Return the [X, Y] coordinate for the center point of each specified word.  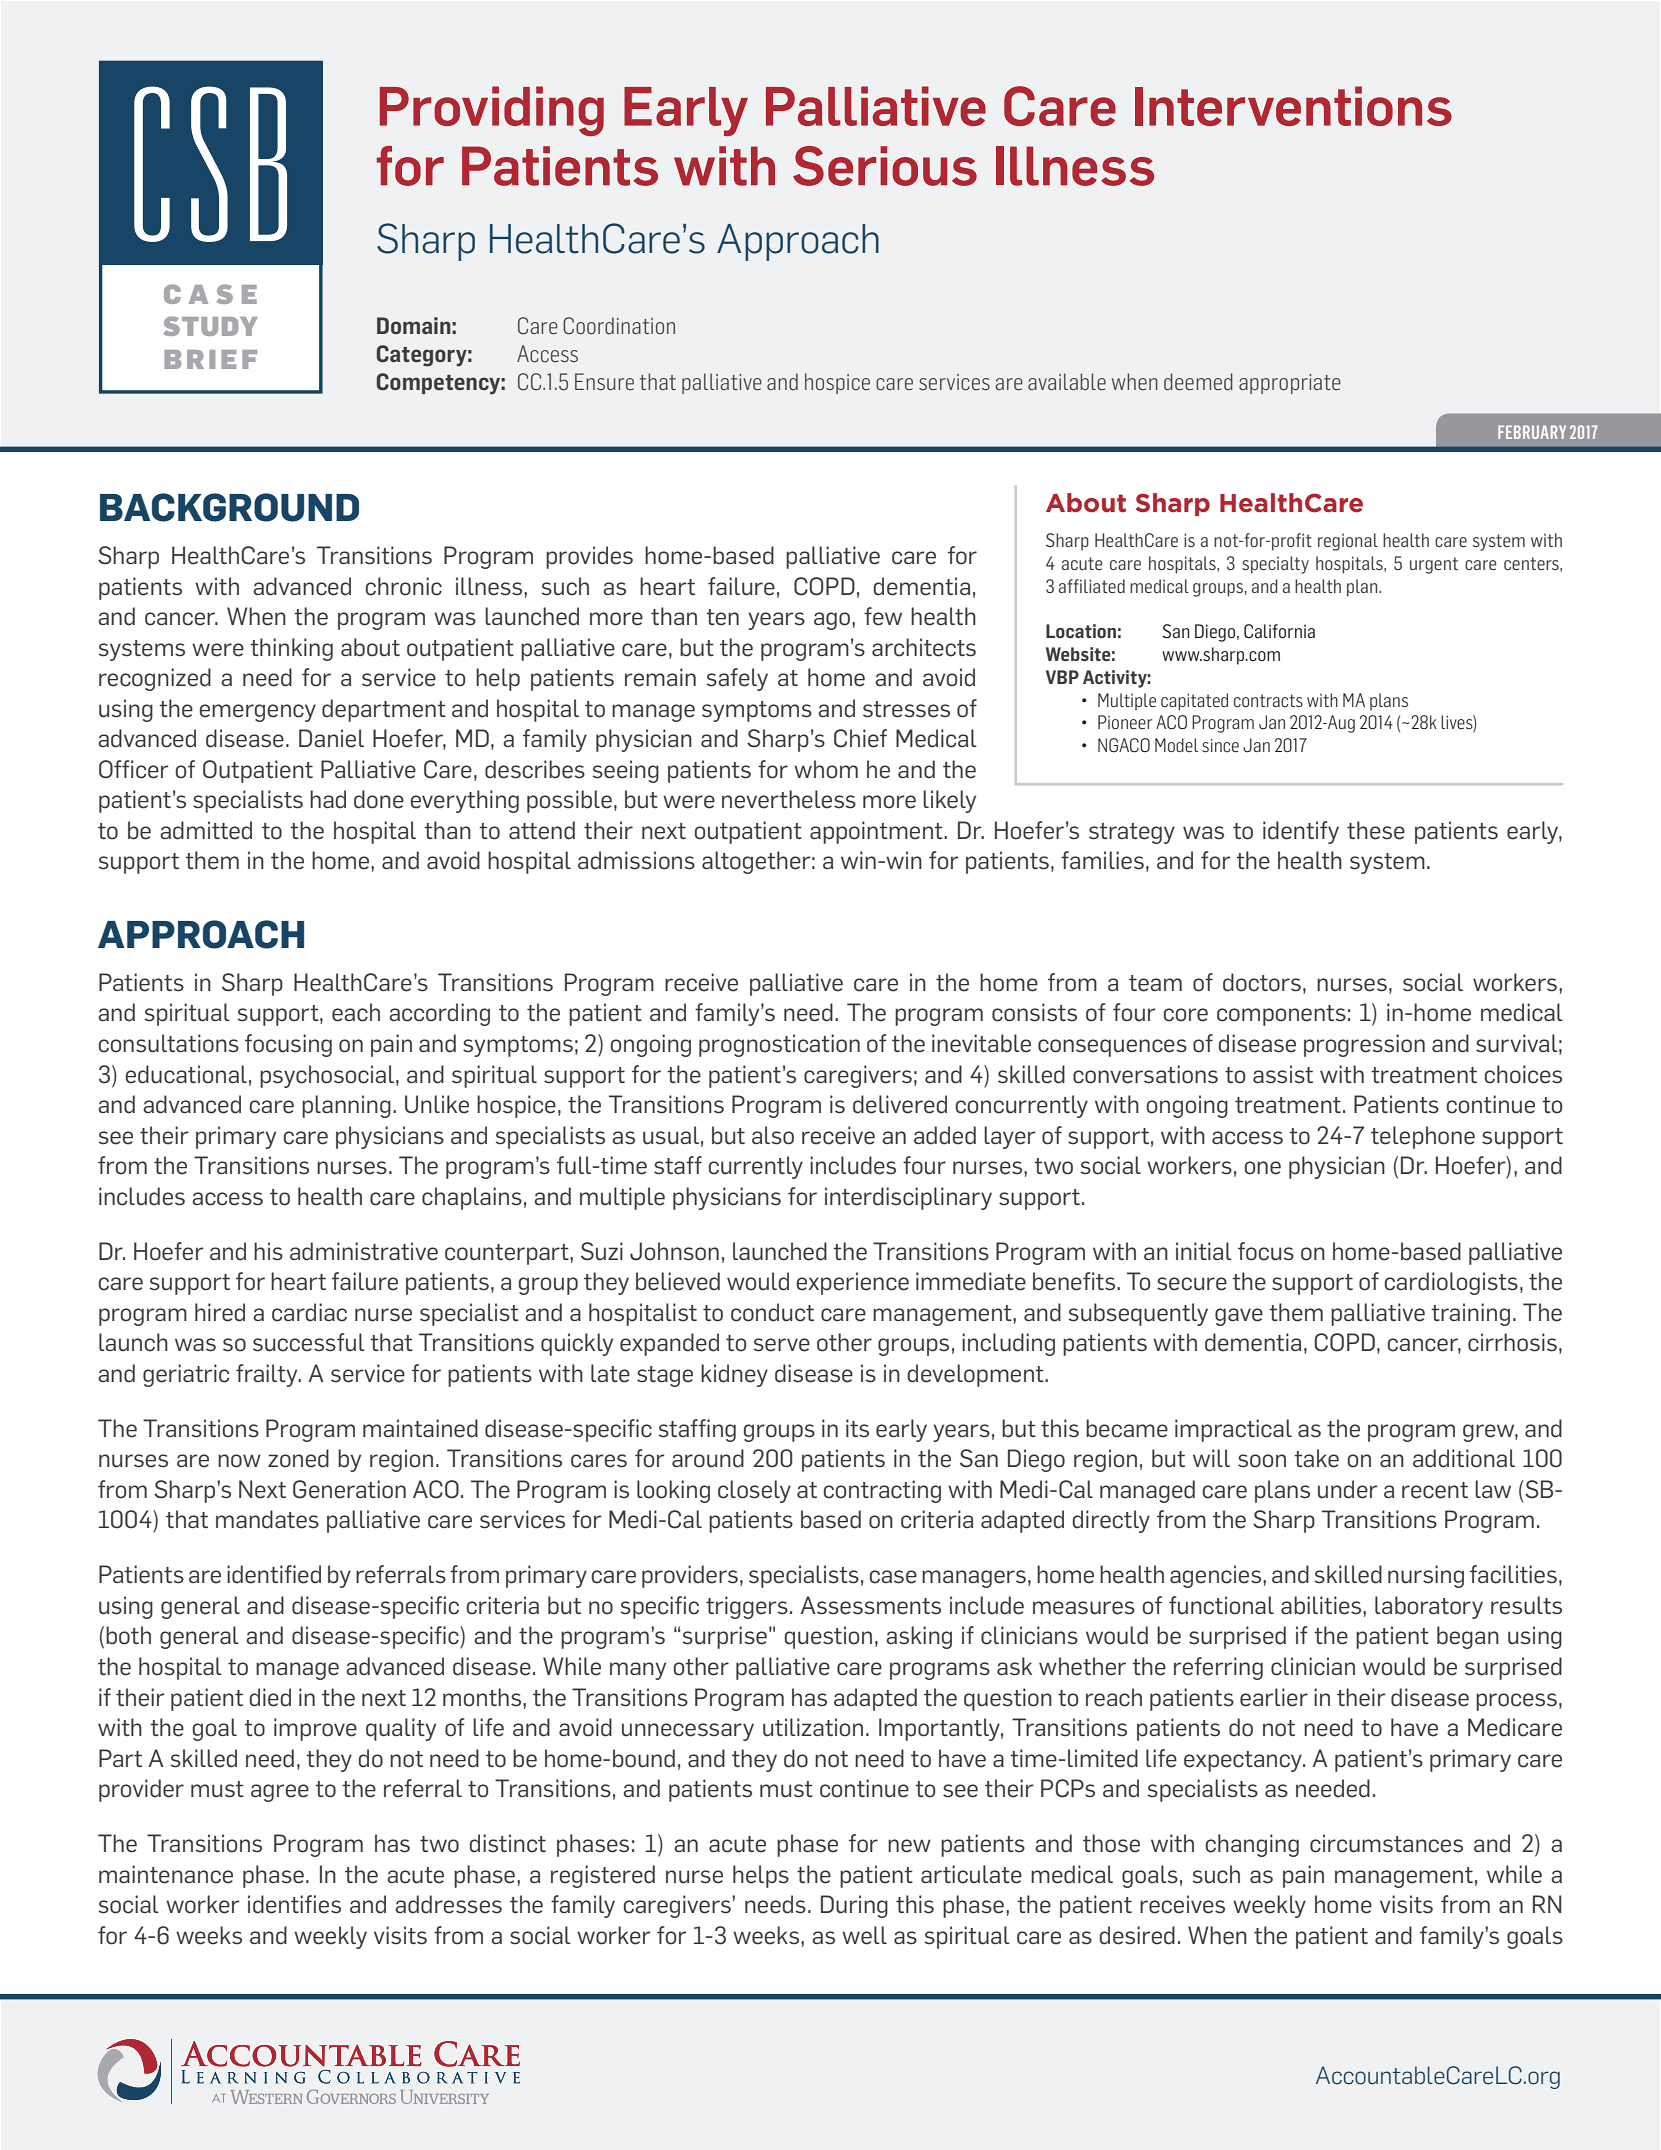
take [1316, 1458]
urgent [1434, 565]
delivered [900, 1104]
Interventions [1293, 106]
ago [833, 621]
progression [1364, 1045]
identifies [294, 1904]
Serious [885, 166]
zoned [298, 1458]
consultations [169, 1043]
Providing [492, 111]
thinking [291, 649]
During [854, 1906]
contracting [882, 1491]
